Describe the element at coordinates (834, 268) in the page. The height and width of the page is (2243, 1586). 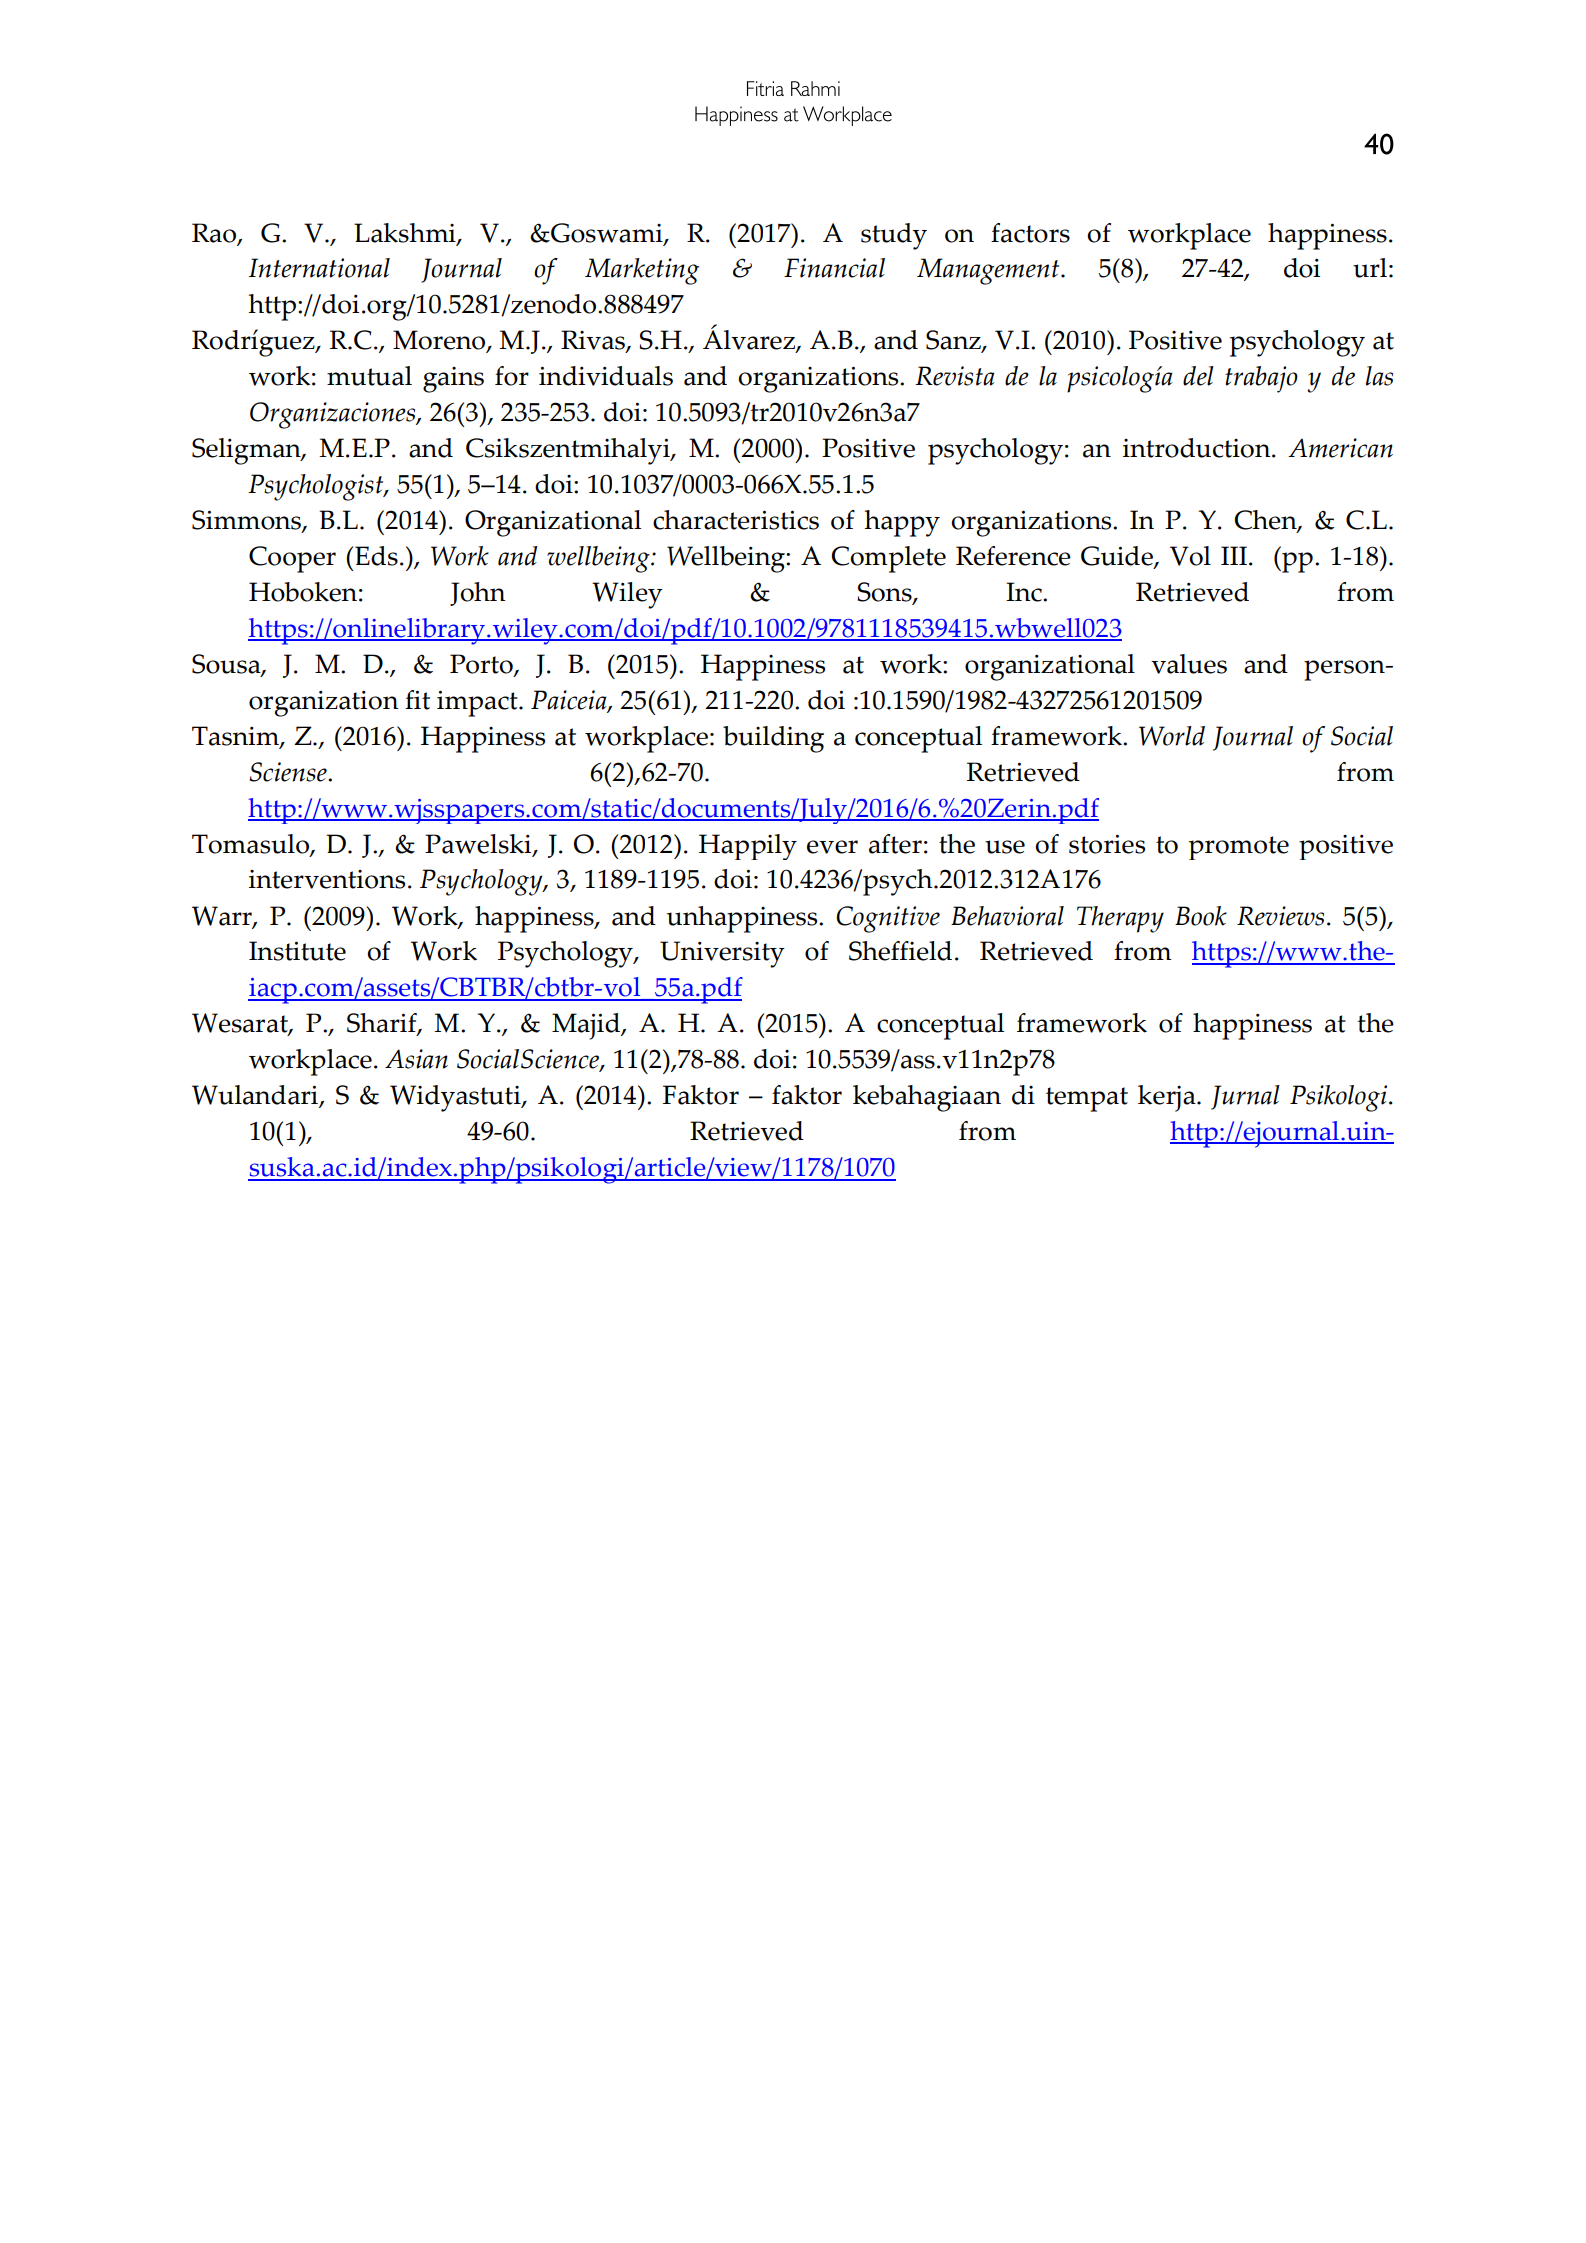
I see `Financial` at that location.
